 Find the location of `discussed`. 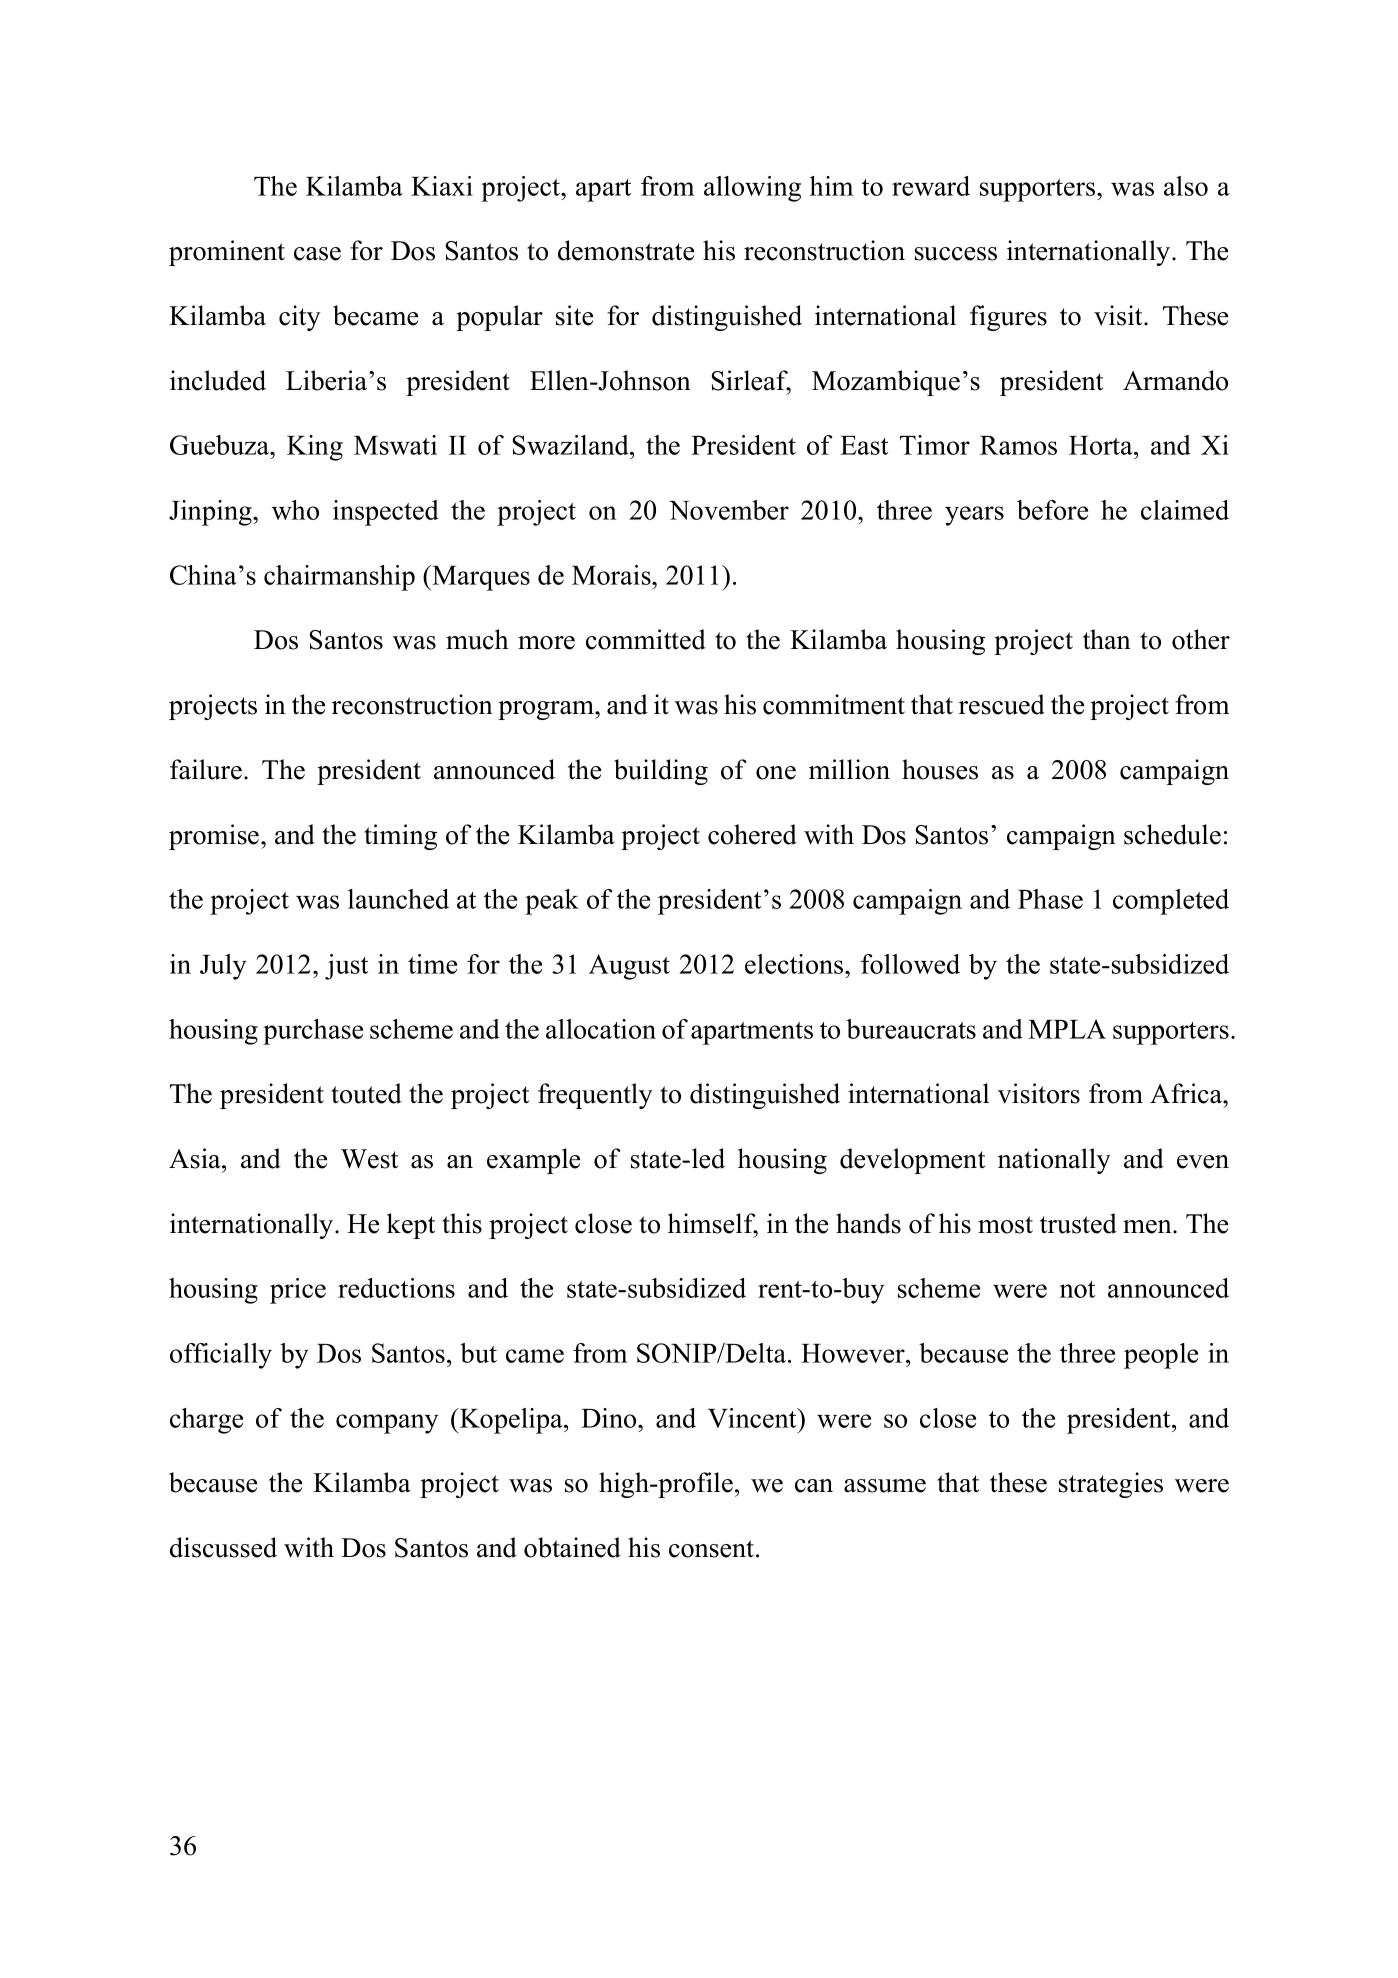

discussed is located at coordinates (223, 1547).
